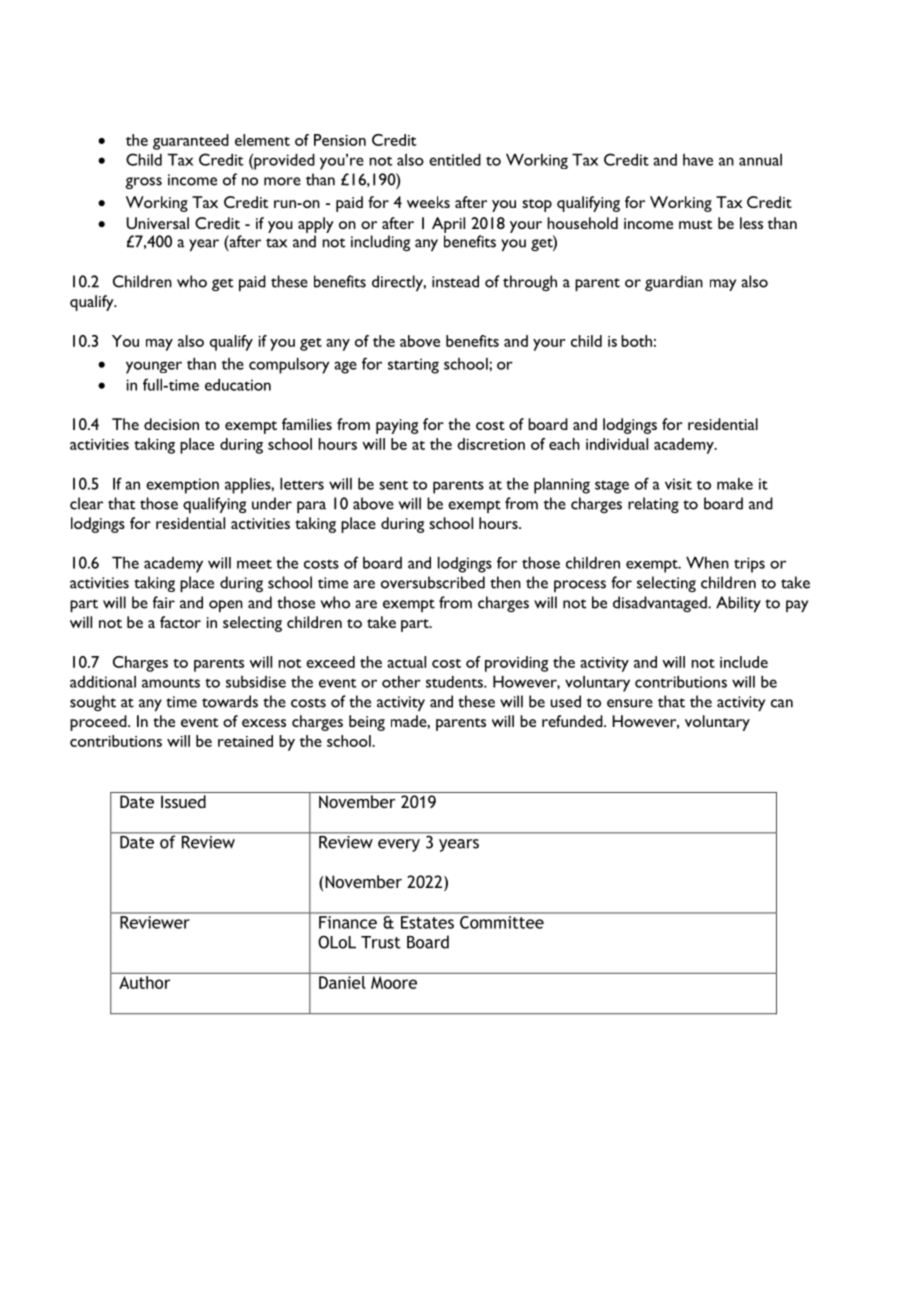  I want to click on Committee, so click(502, 921).
